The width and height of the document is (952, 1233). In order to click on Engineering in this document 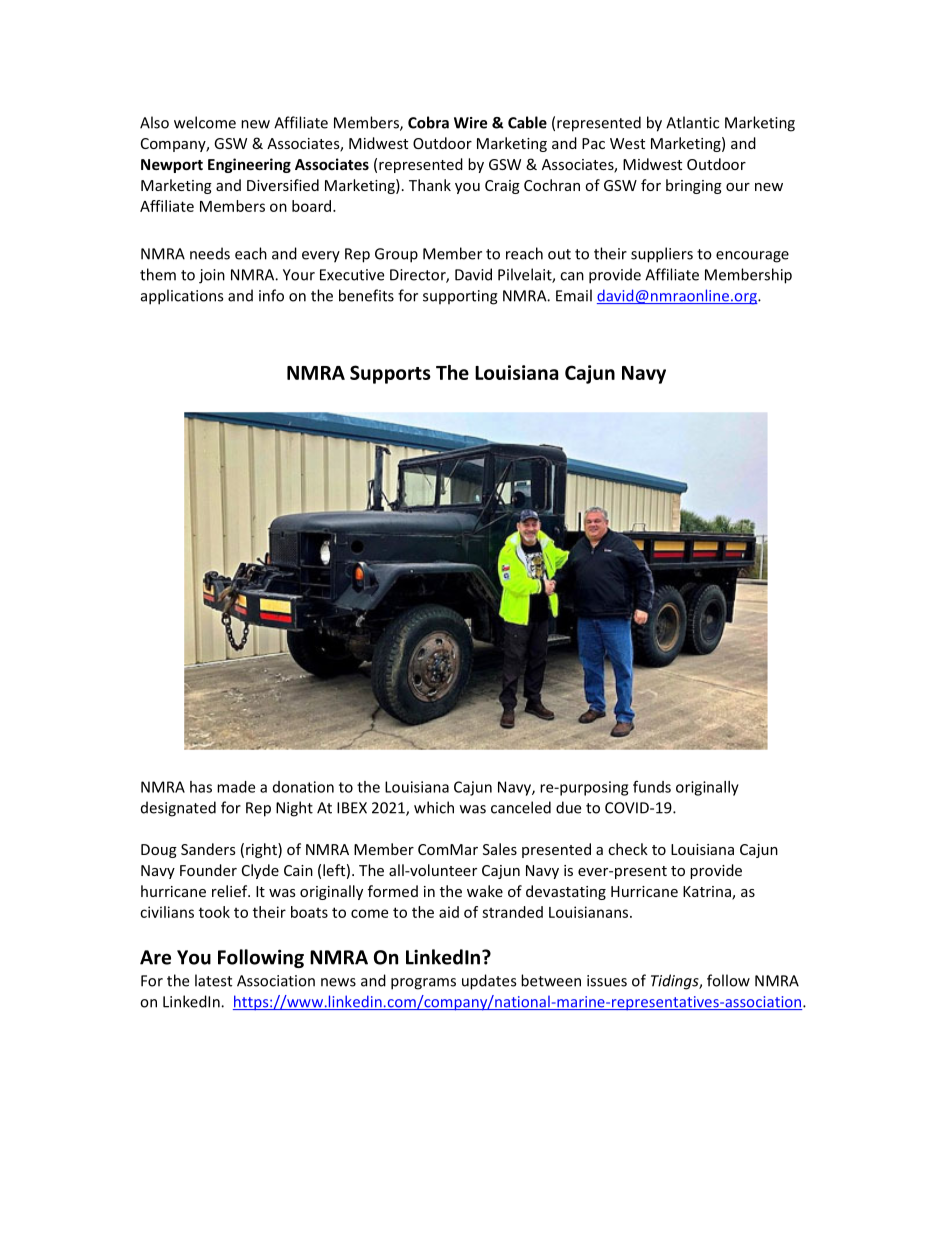, I will do `click(249, 165)`.
